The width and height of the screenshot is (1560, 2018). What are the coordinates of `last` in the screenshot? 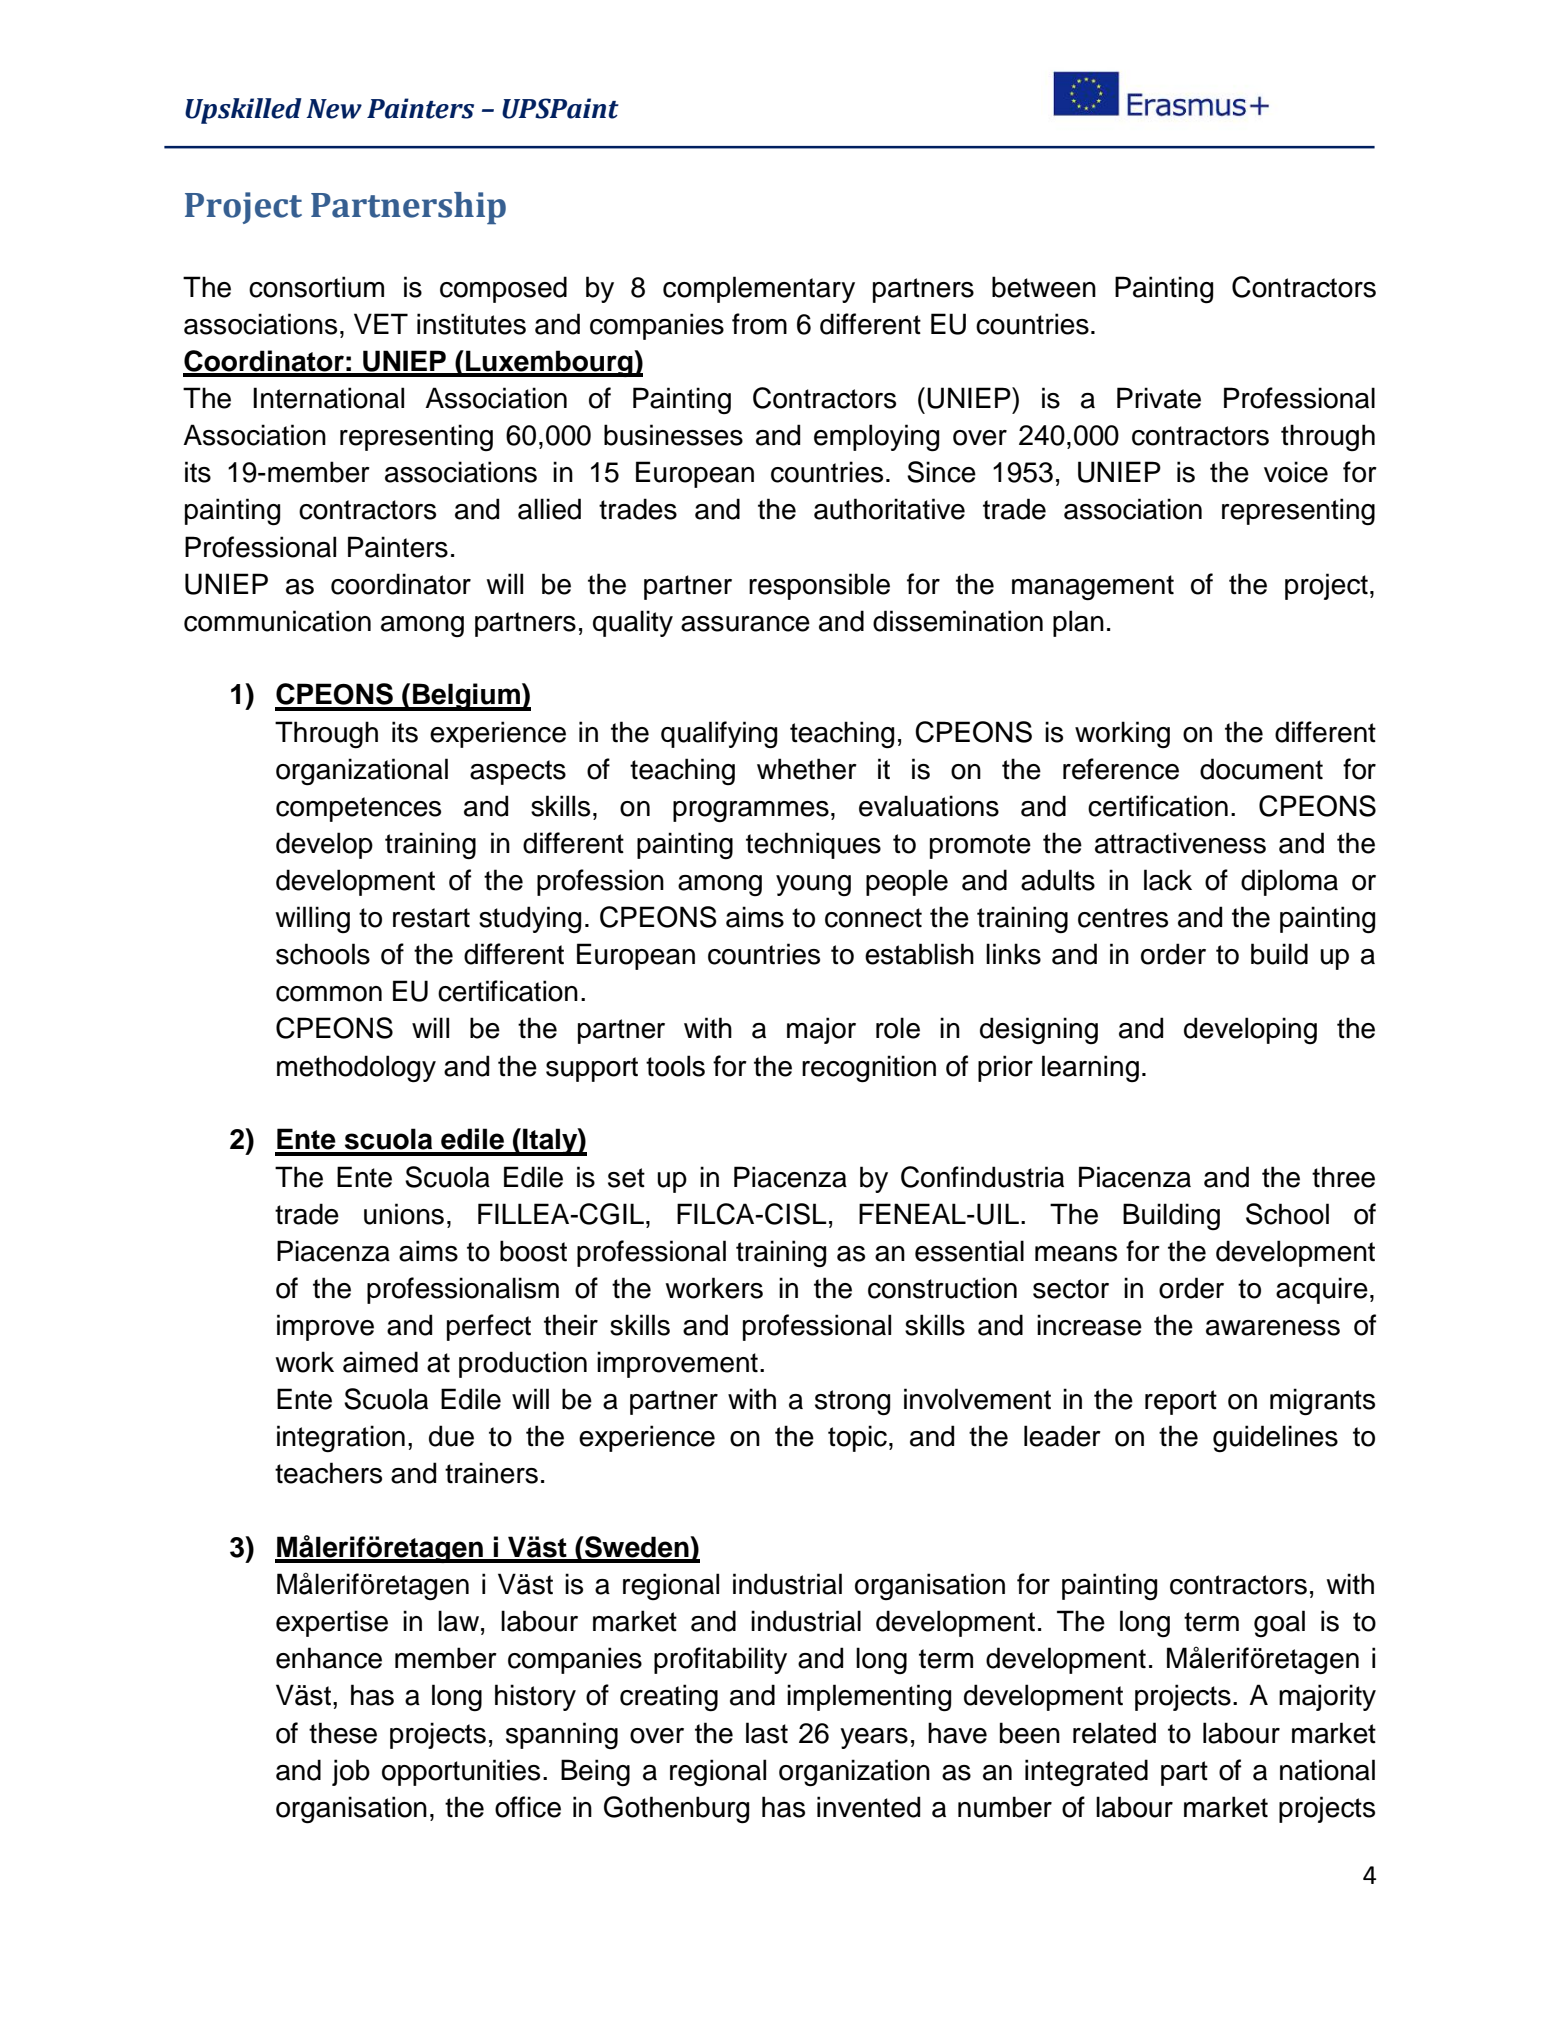 It's located at (767, 1733).
